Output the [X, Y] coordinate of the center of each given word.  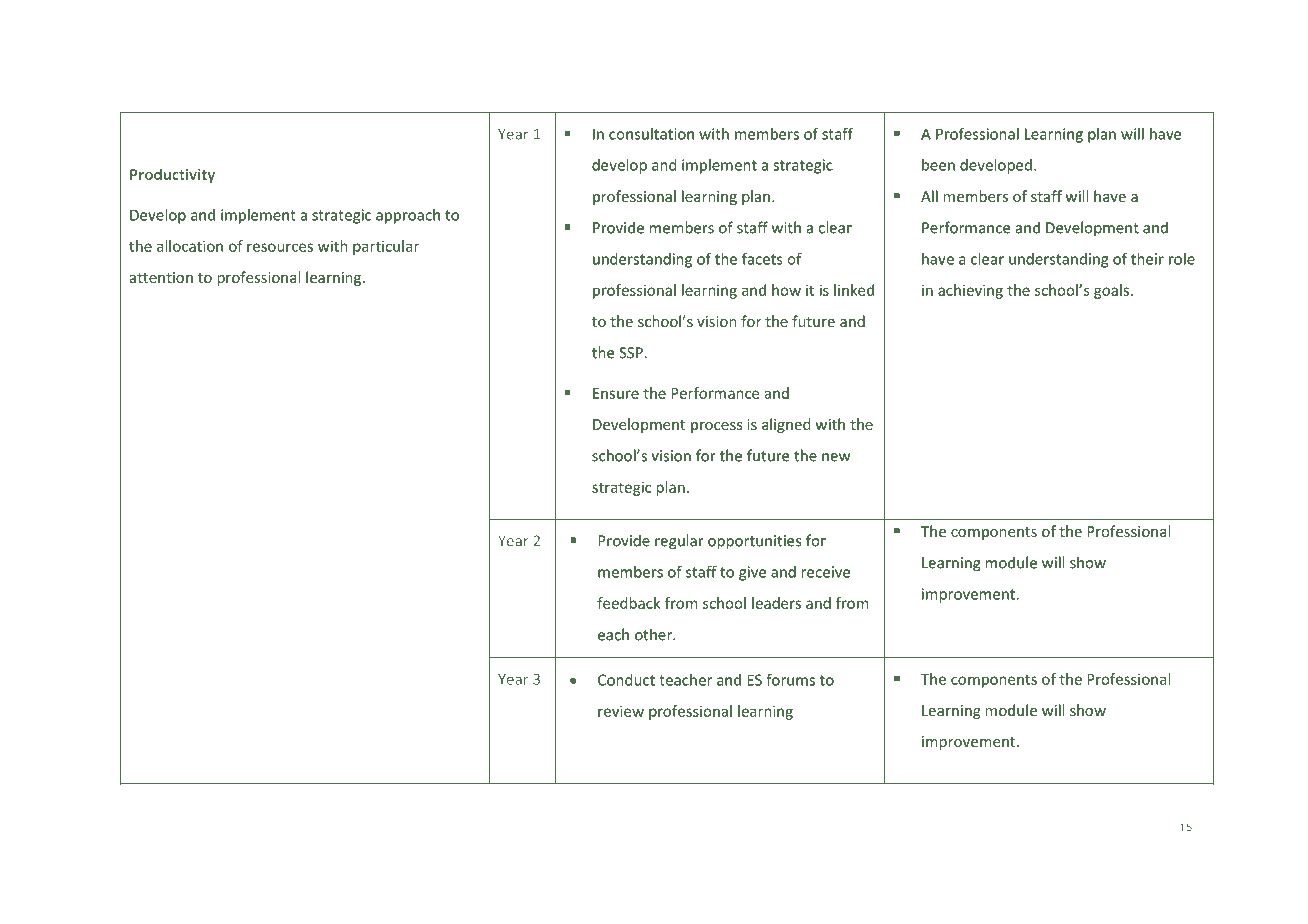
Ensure [616, 393]
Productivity [172, 175]
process [717, 427]
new [836, 457]
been [938, 165]
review [621, 711]
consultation [651, 134]
